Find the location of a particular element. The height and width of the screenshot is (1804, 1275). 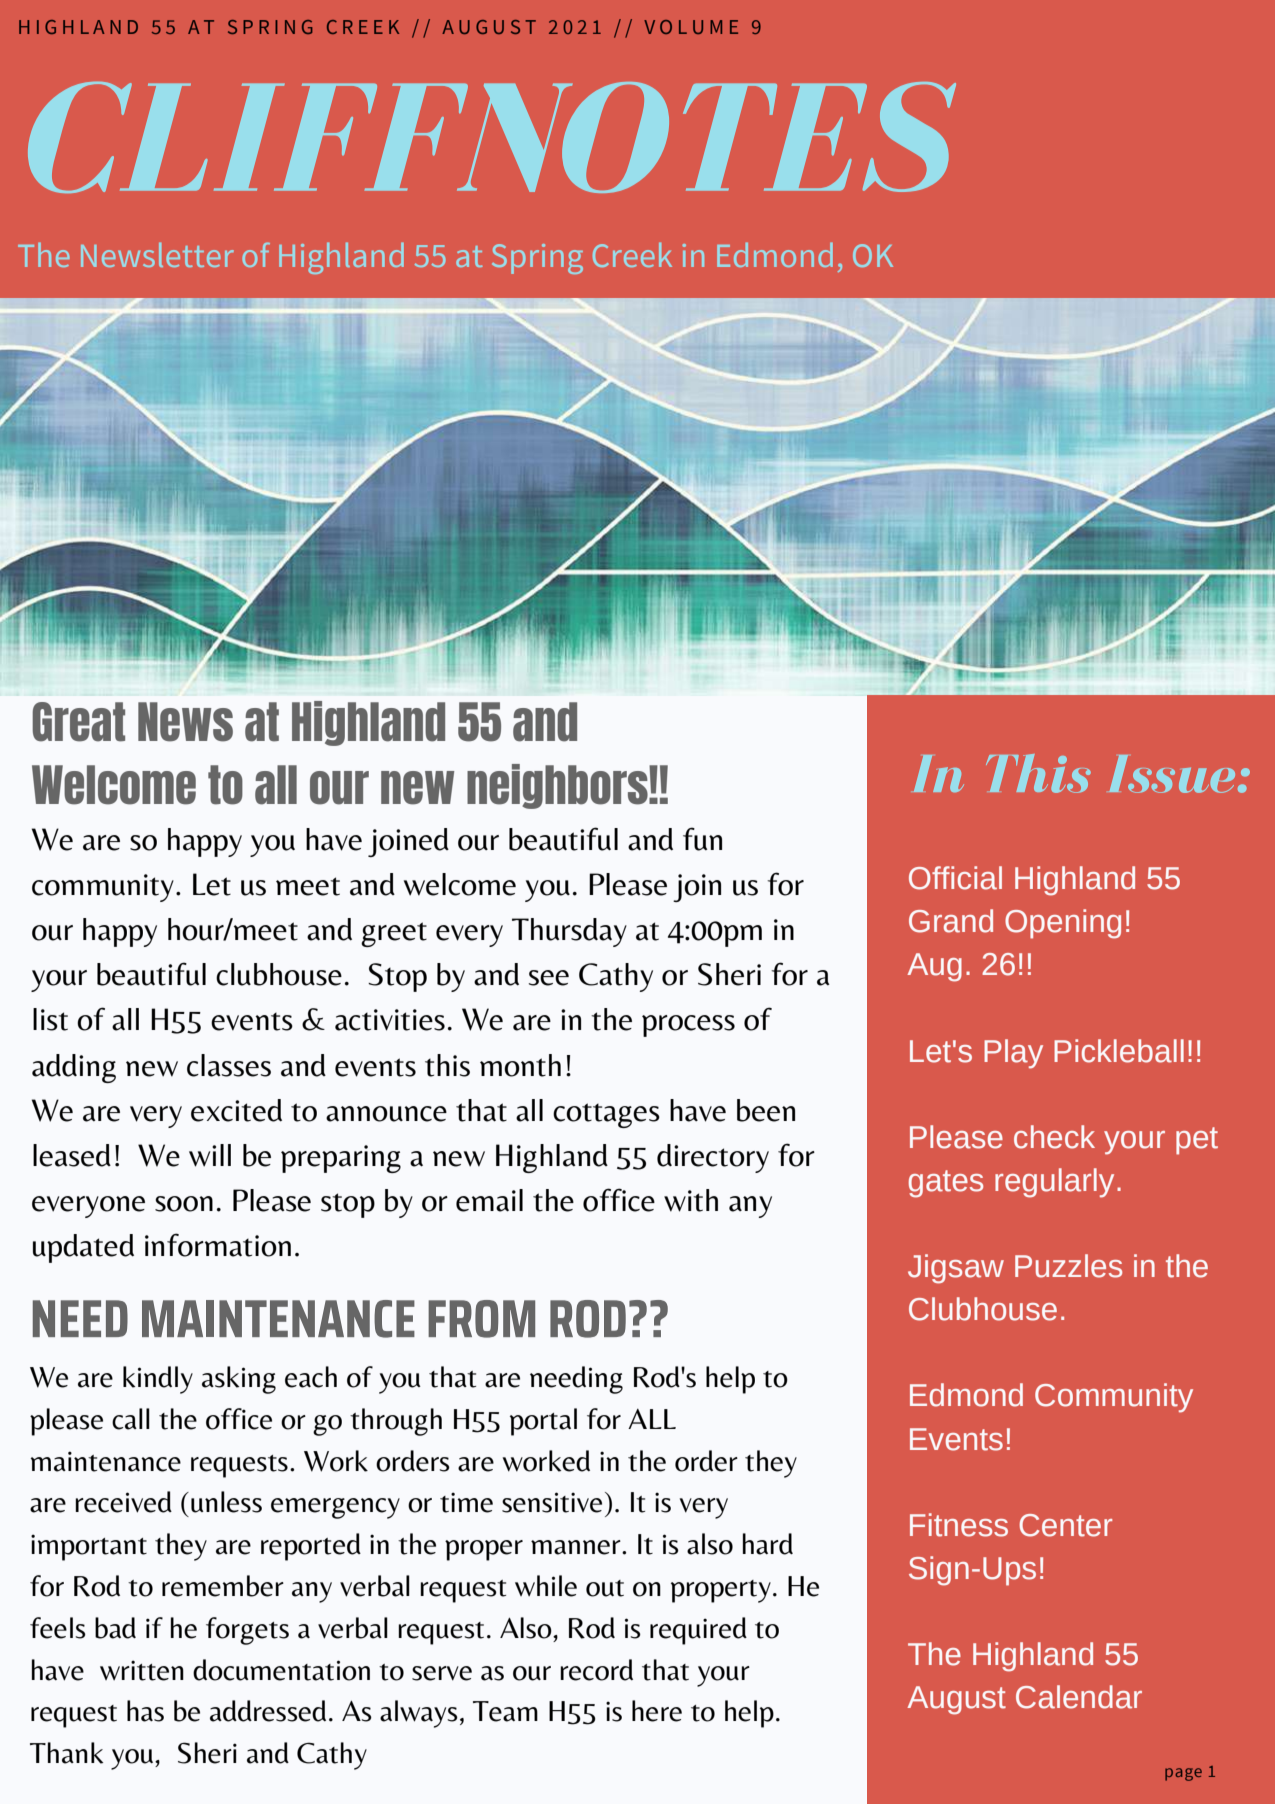

fun is located at coordinates (702, 839).
